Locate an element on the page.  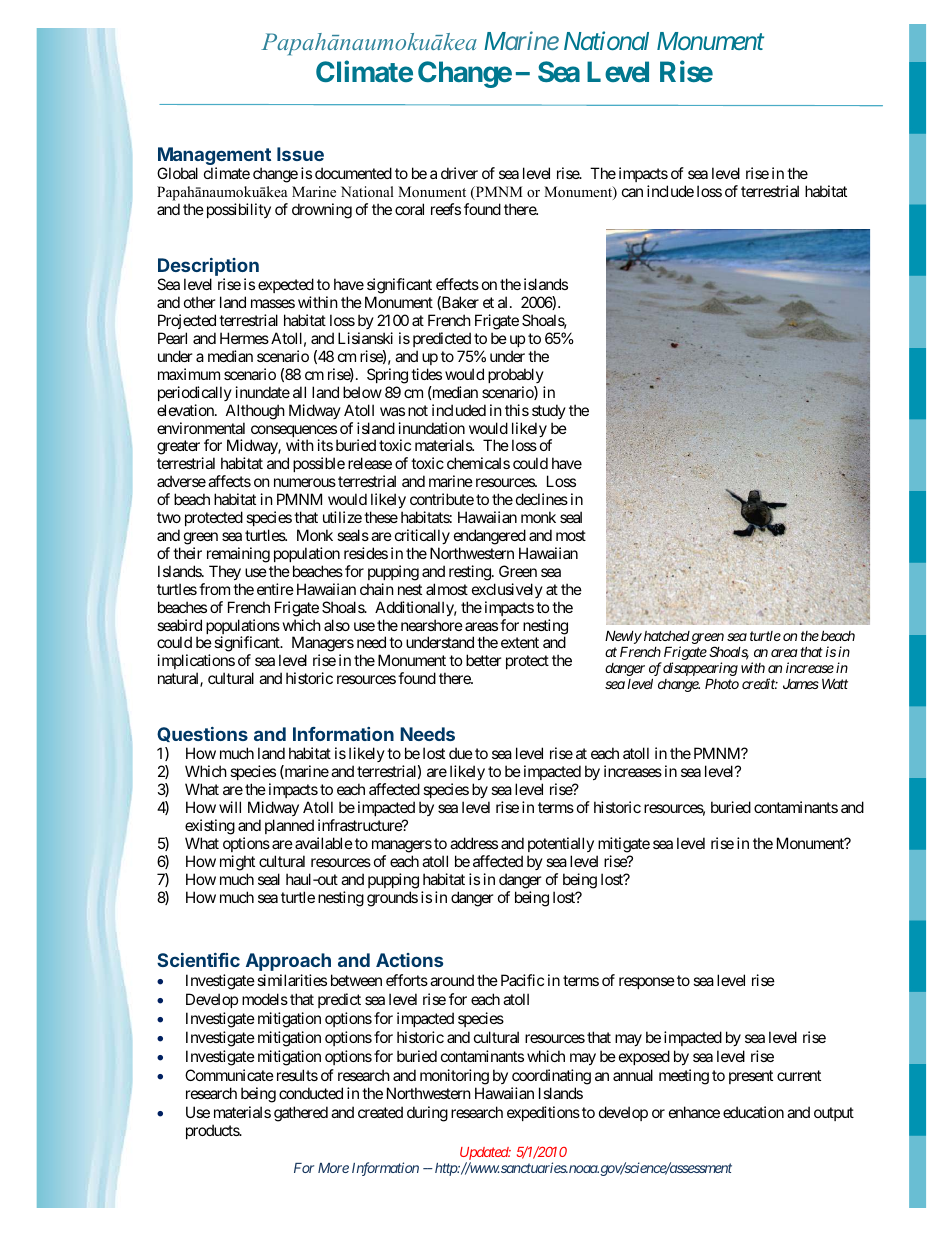
Communicate is located at coordinates (229, 1075).
